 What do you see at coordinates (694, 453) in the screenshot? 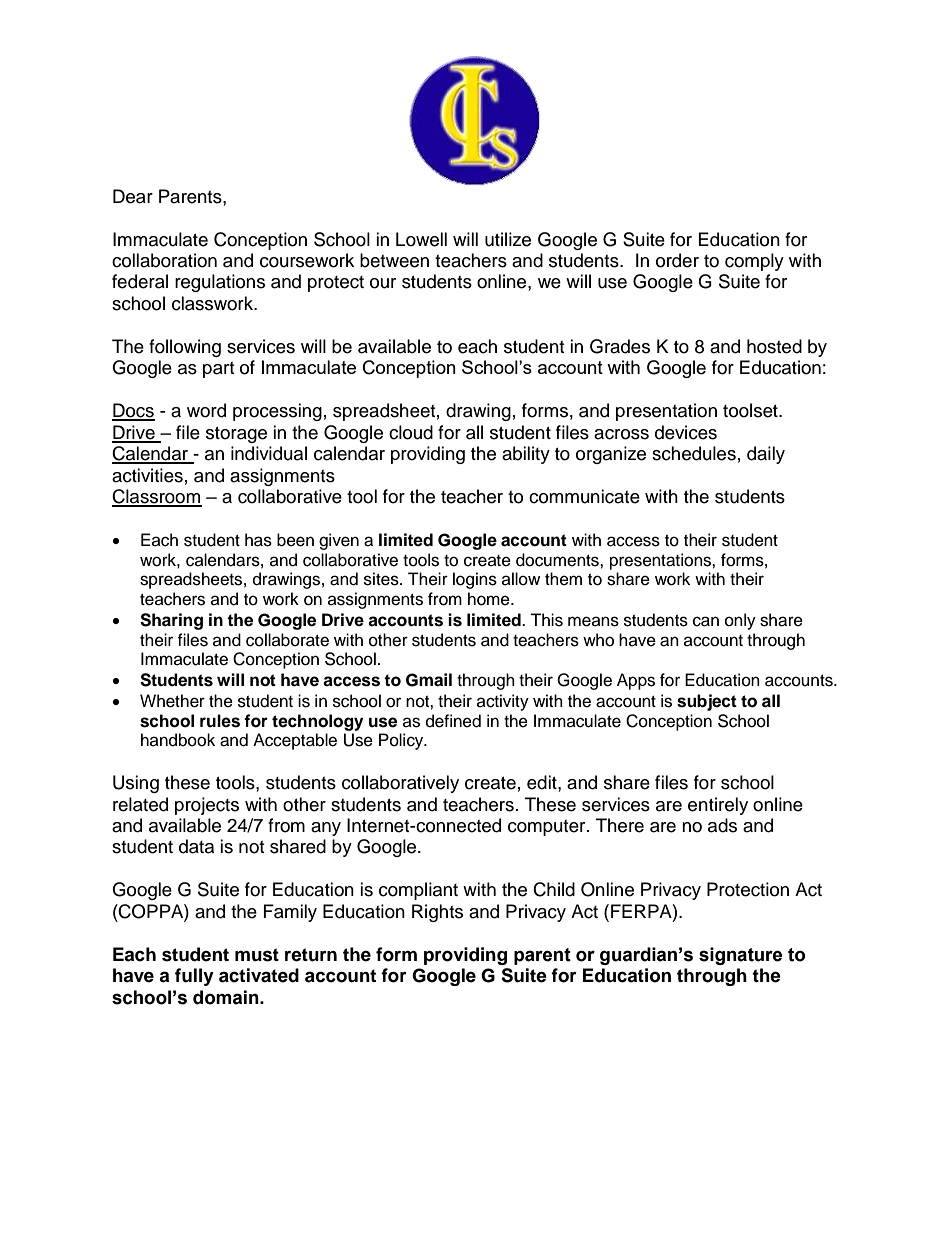
I see `schedules` at bounding box center [694, 453].
